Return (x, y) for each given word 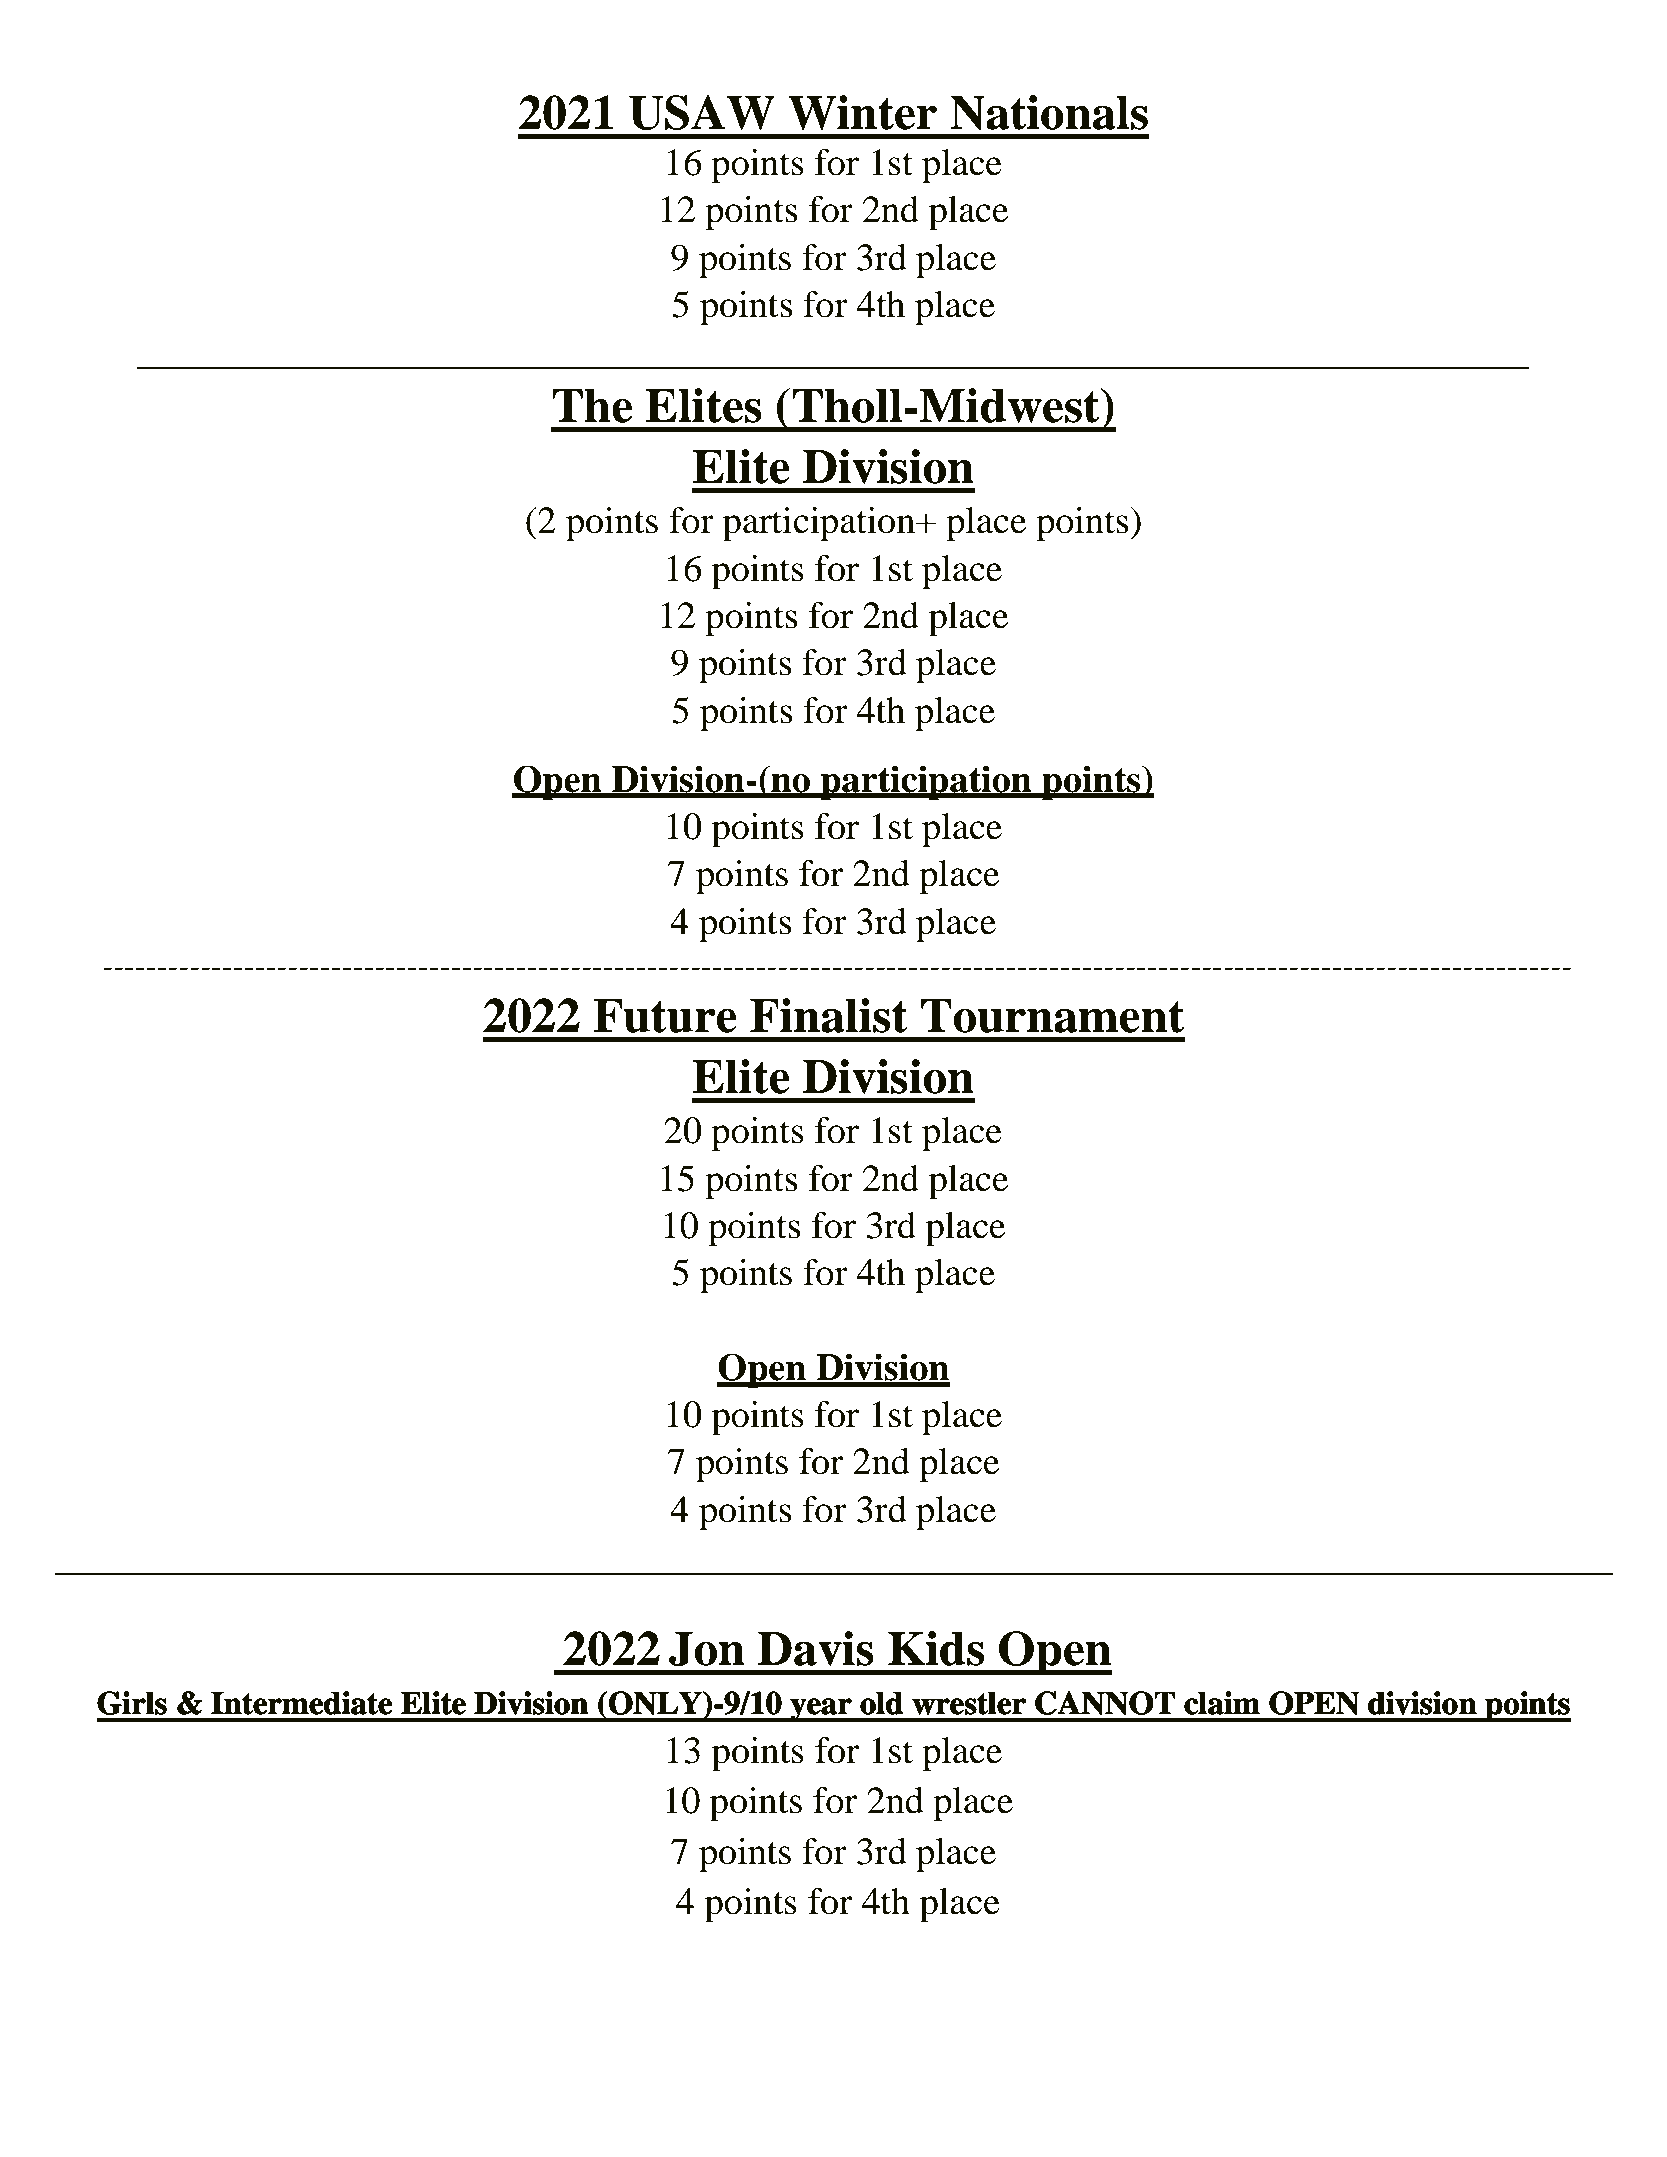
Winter (862, 112)
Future (665, 1016)
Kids (936, 1648)
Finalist (829, 1015)
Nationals (1049, 112)
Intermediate (301, 1703)
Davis (816, 1648)
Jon (707, 1649)
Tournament (1053, 1016)
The (592, 406)
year (821, 1710)
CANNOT (1105, 1703)
